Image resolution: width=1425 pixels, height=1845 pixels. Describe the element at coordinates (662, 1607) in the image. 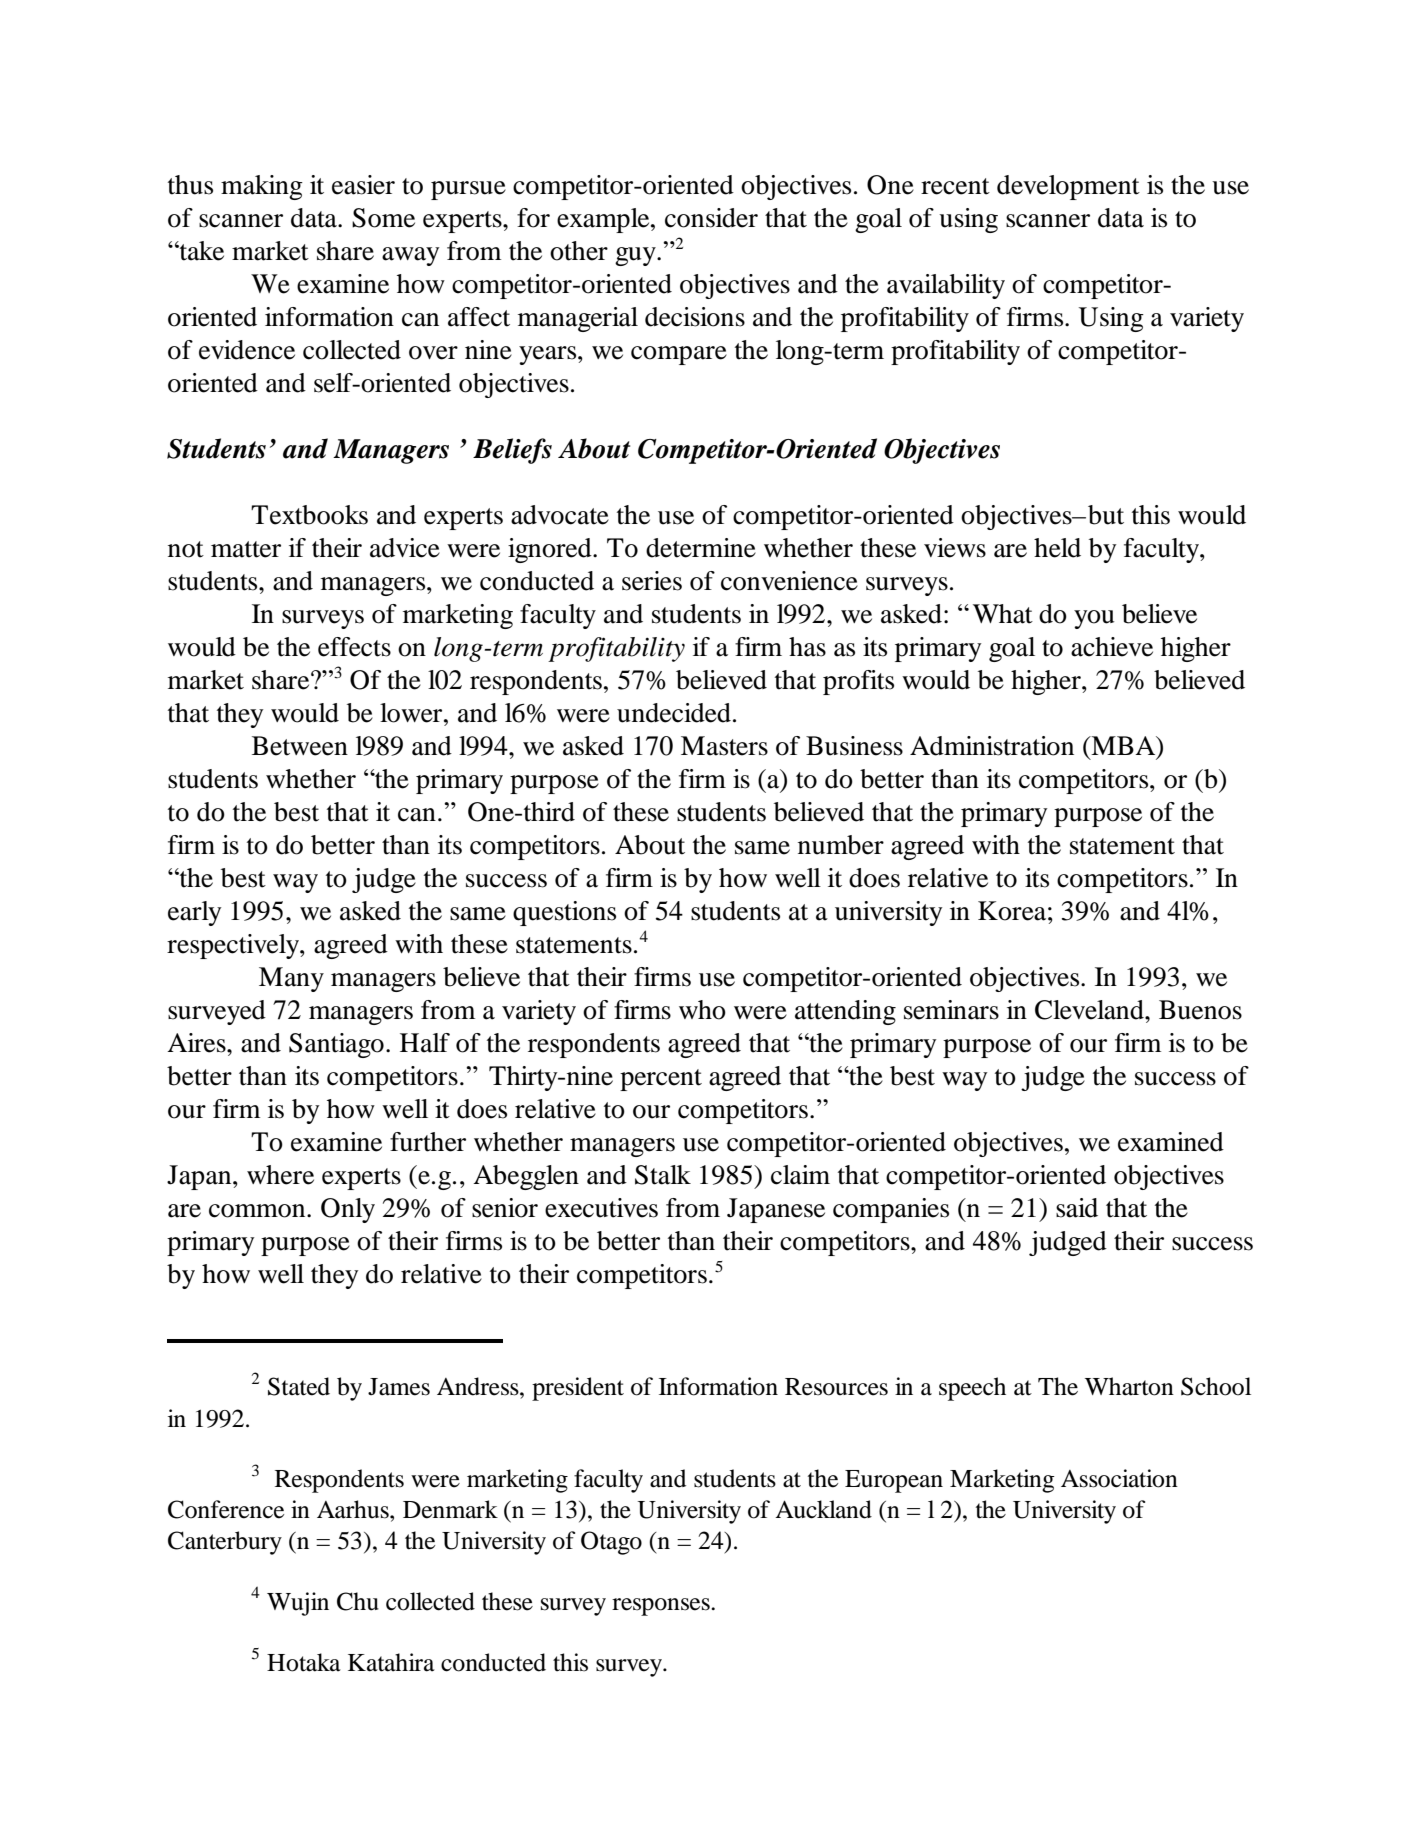

I see `responses` at that location.
